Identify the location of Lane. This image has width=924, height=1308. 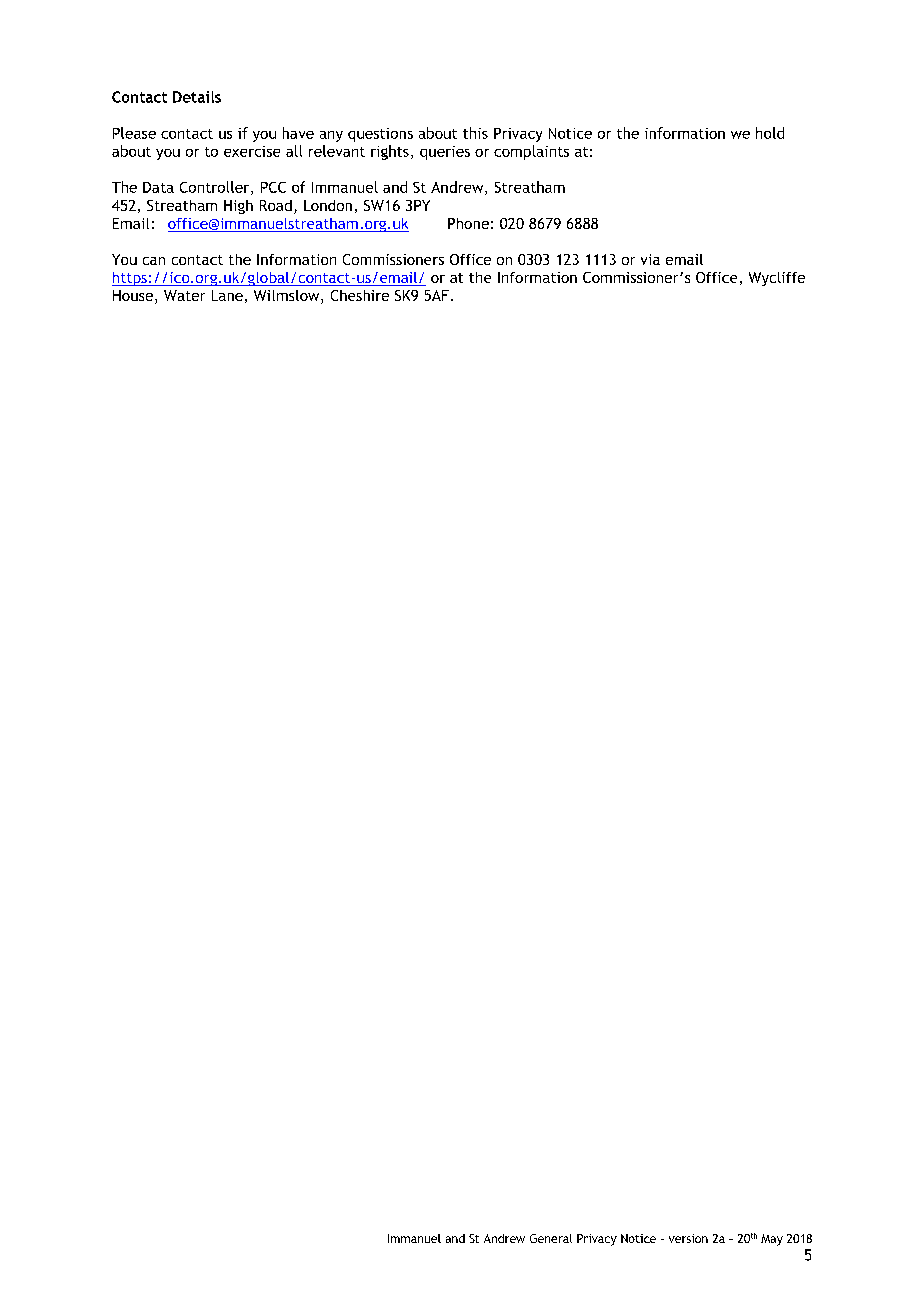
(227, 295).
